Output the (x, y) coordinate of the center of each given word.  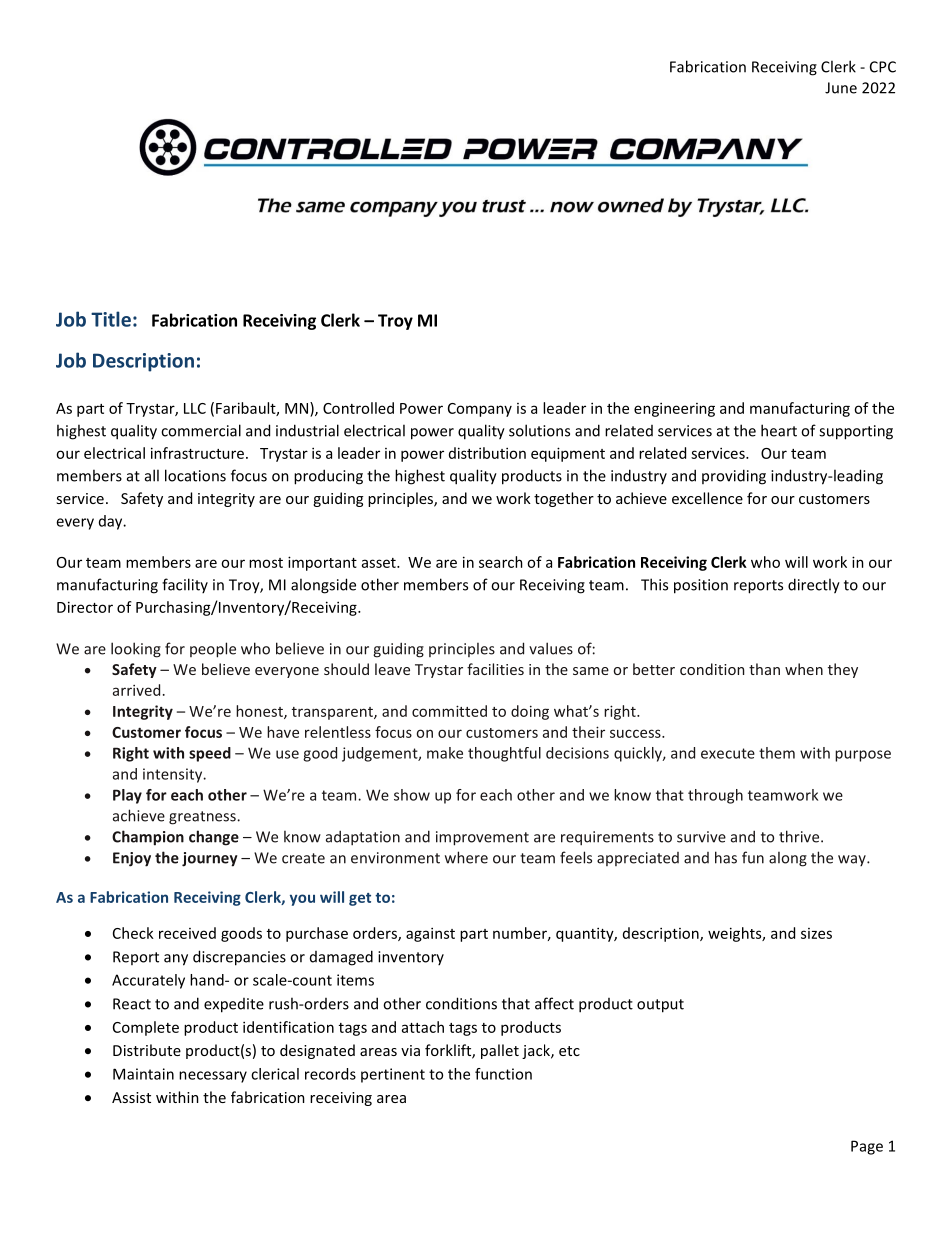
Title (111, 319)
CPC (883, 67)
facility (185, 585)
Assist (131, 1097)
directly (814, 586)
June (841, 88)
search (501, 562)
